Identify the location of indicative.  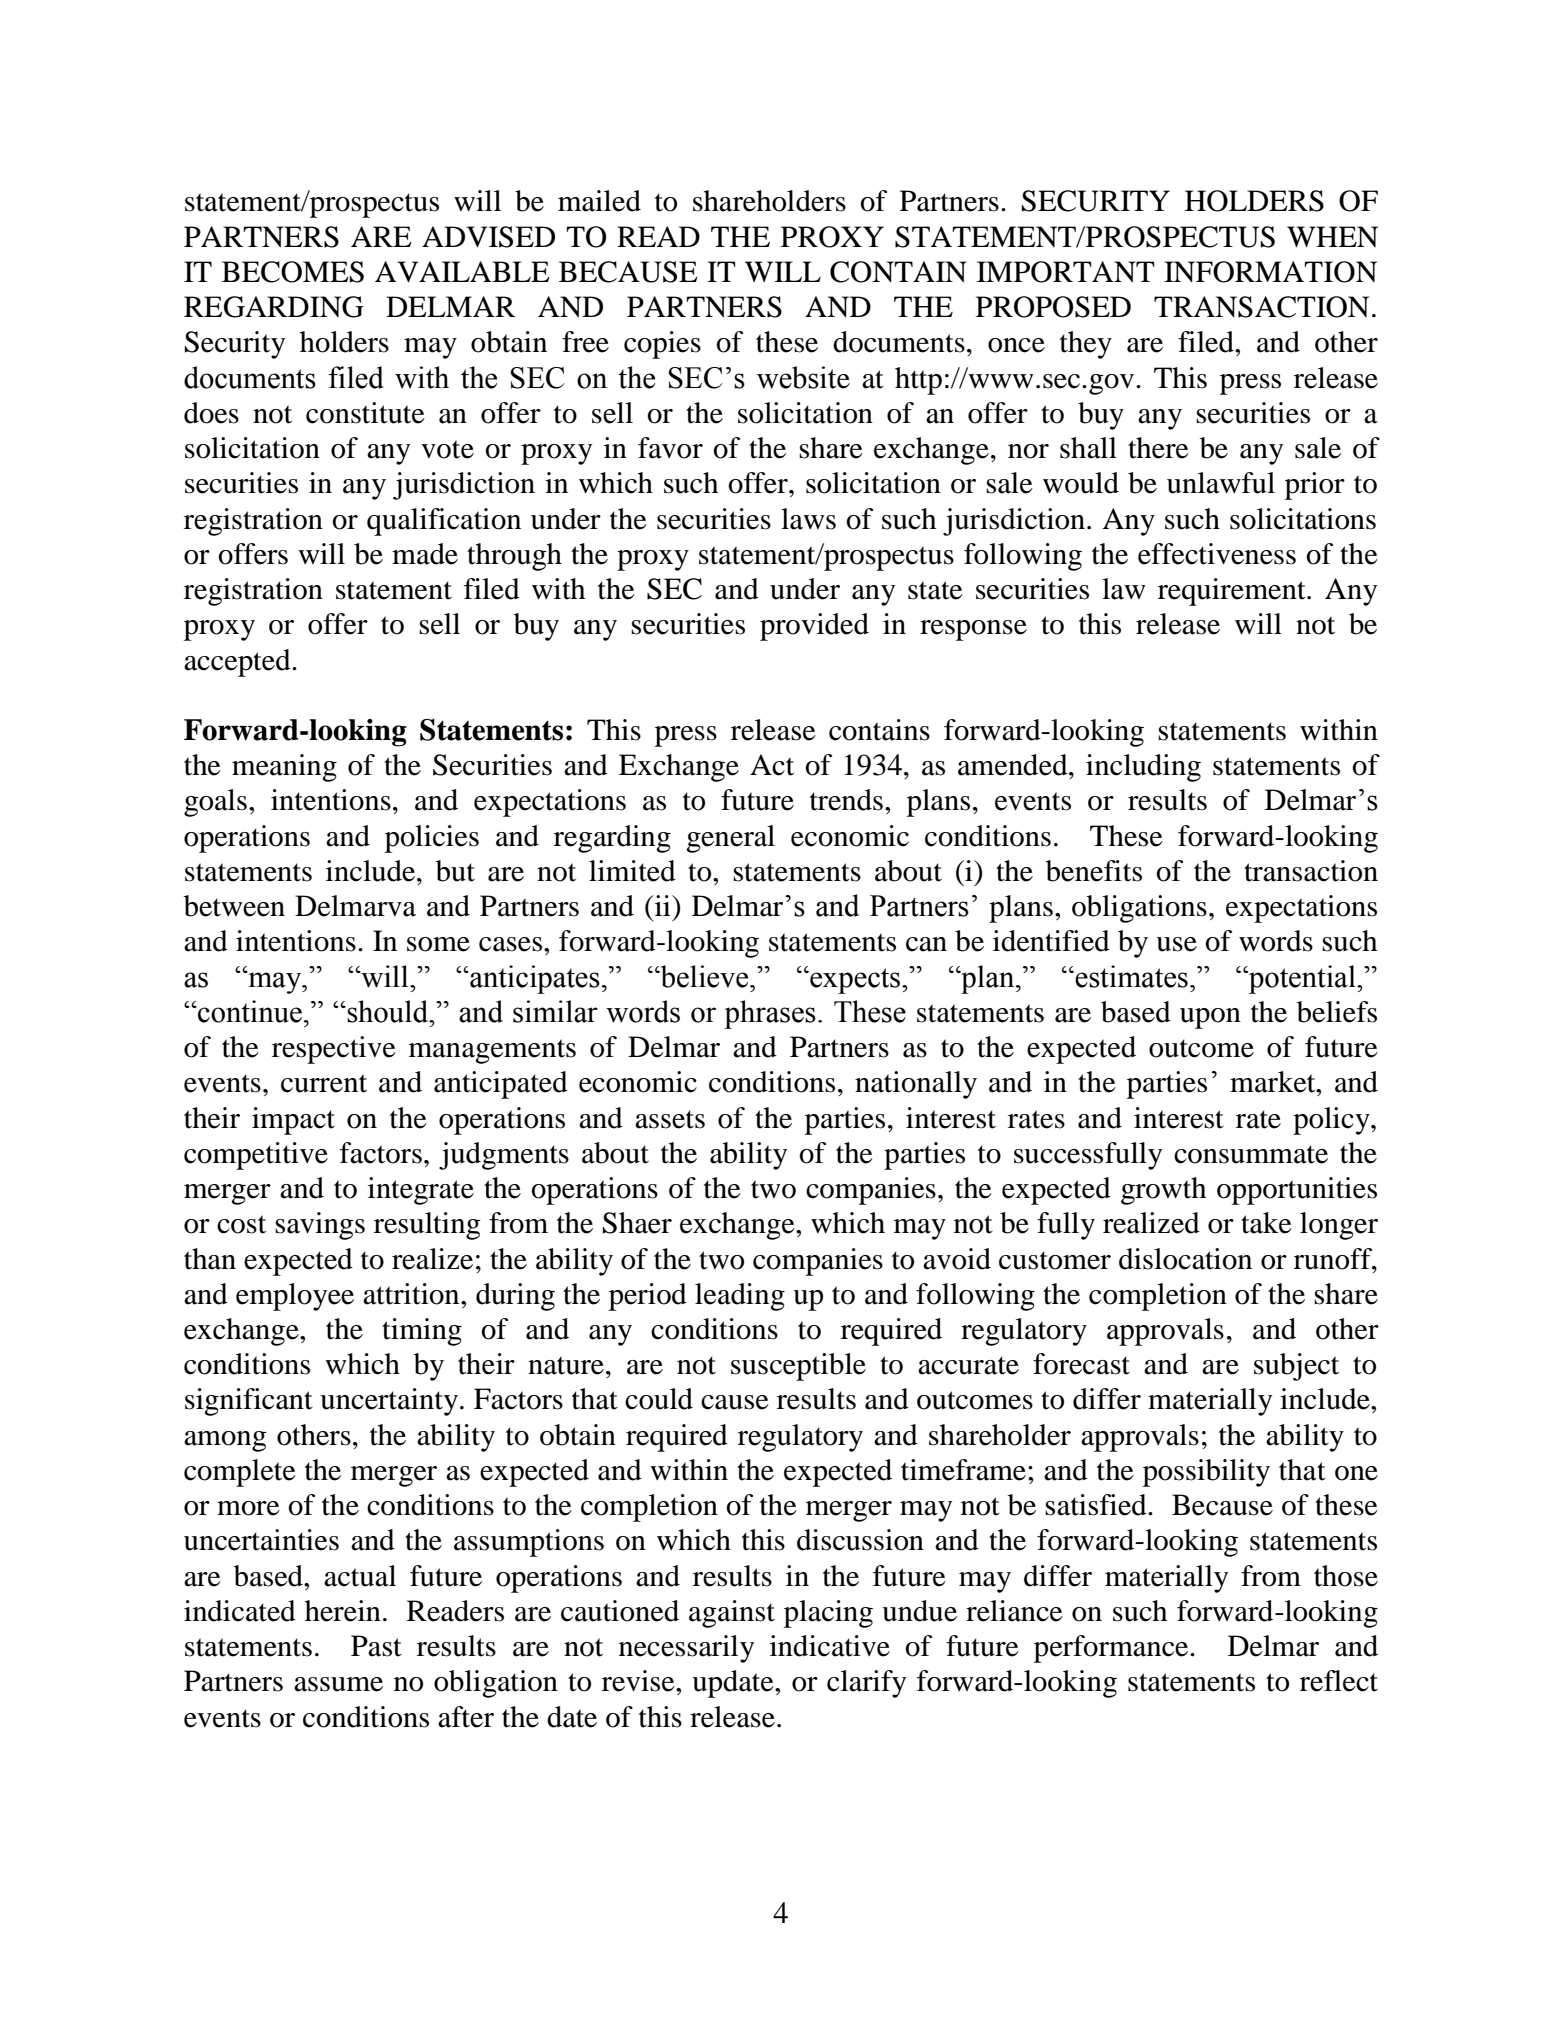
(830, 1646).
